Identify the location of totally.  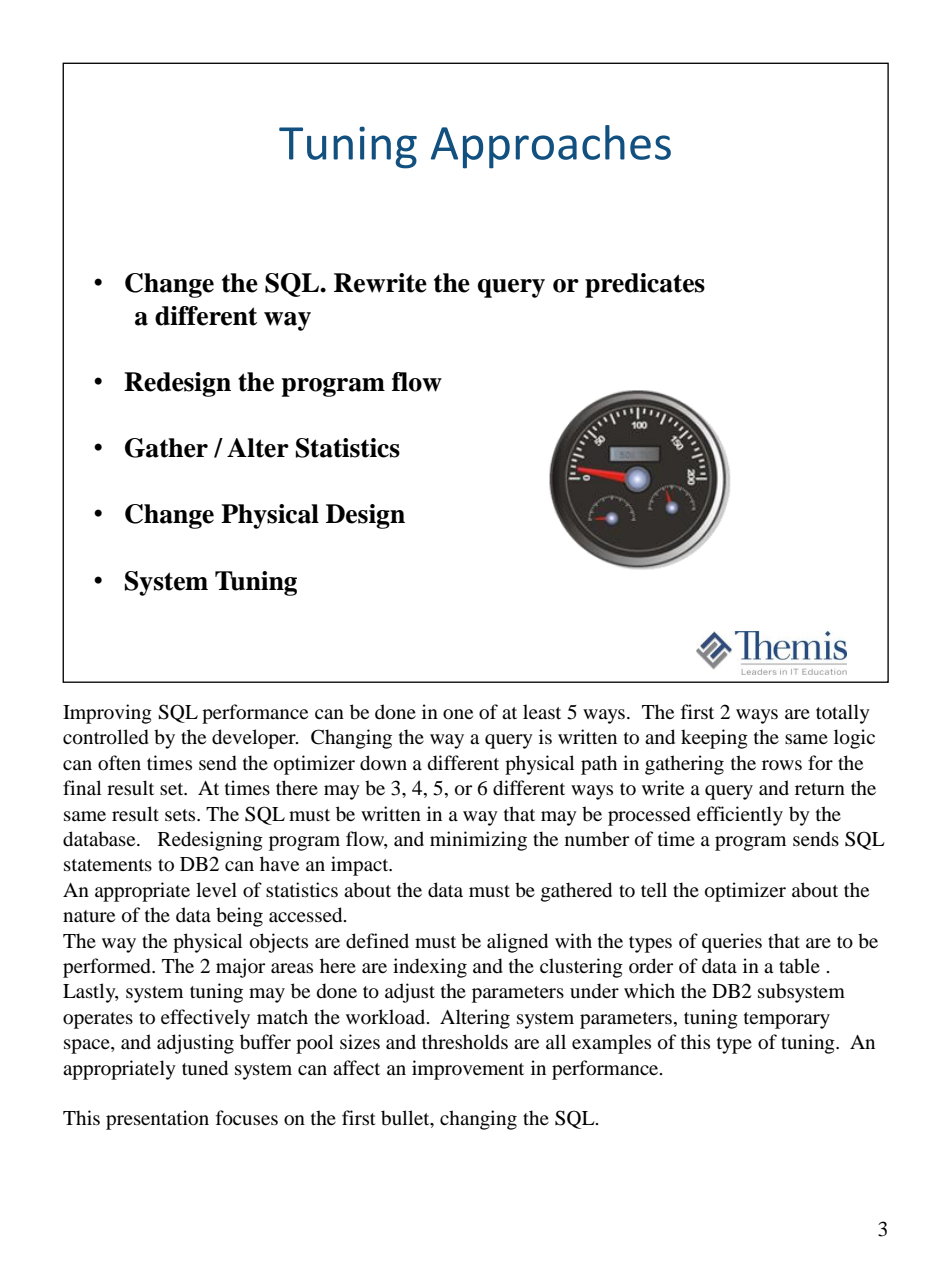
(843, 714).
